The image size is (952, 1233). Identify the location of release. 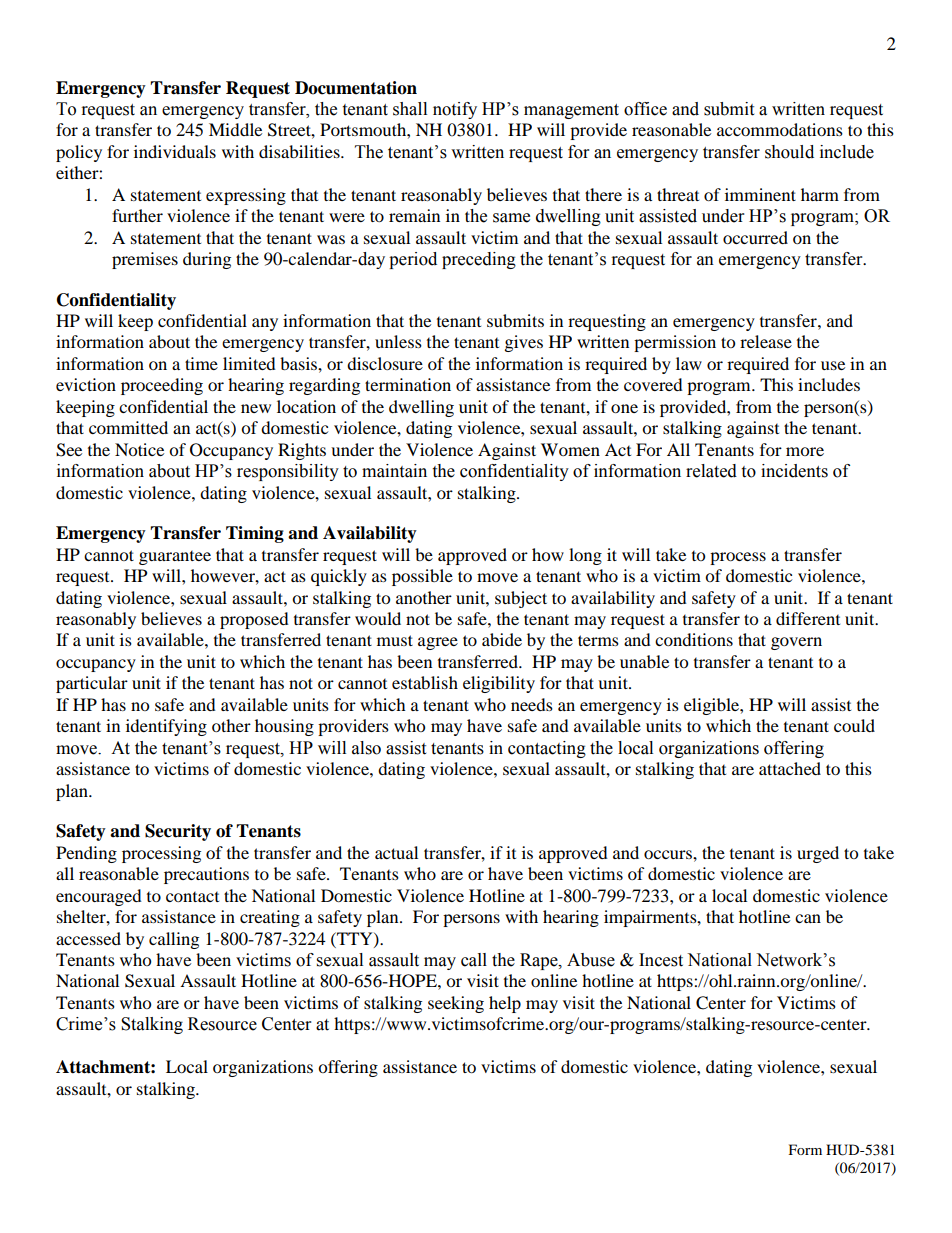
(766, 341).
